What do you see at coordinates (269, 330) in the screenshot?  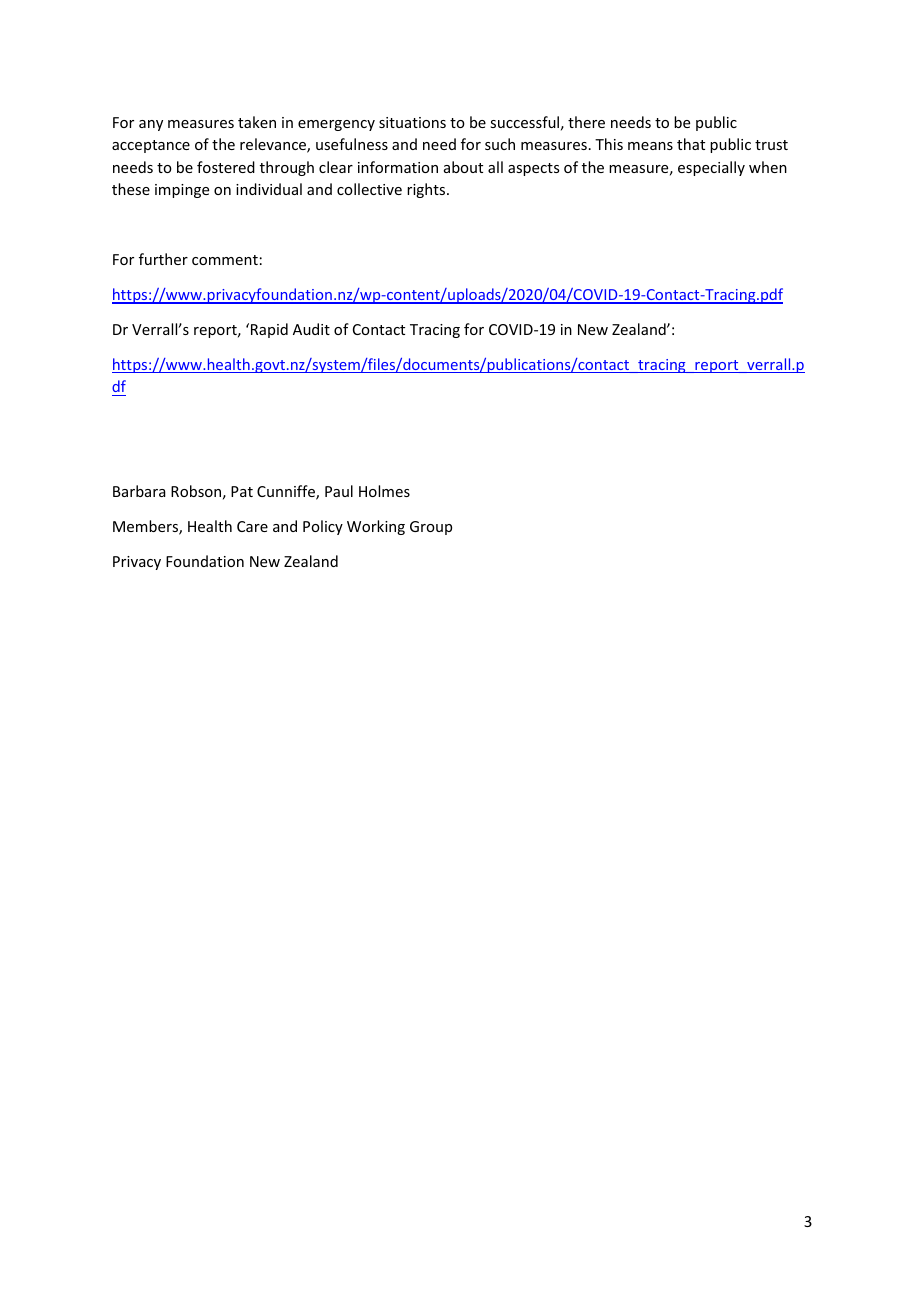 I see `Rapid` at bounding box center [269, 330].
